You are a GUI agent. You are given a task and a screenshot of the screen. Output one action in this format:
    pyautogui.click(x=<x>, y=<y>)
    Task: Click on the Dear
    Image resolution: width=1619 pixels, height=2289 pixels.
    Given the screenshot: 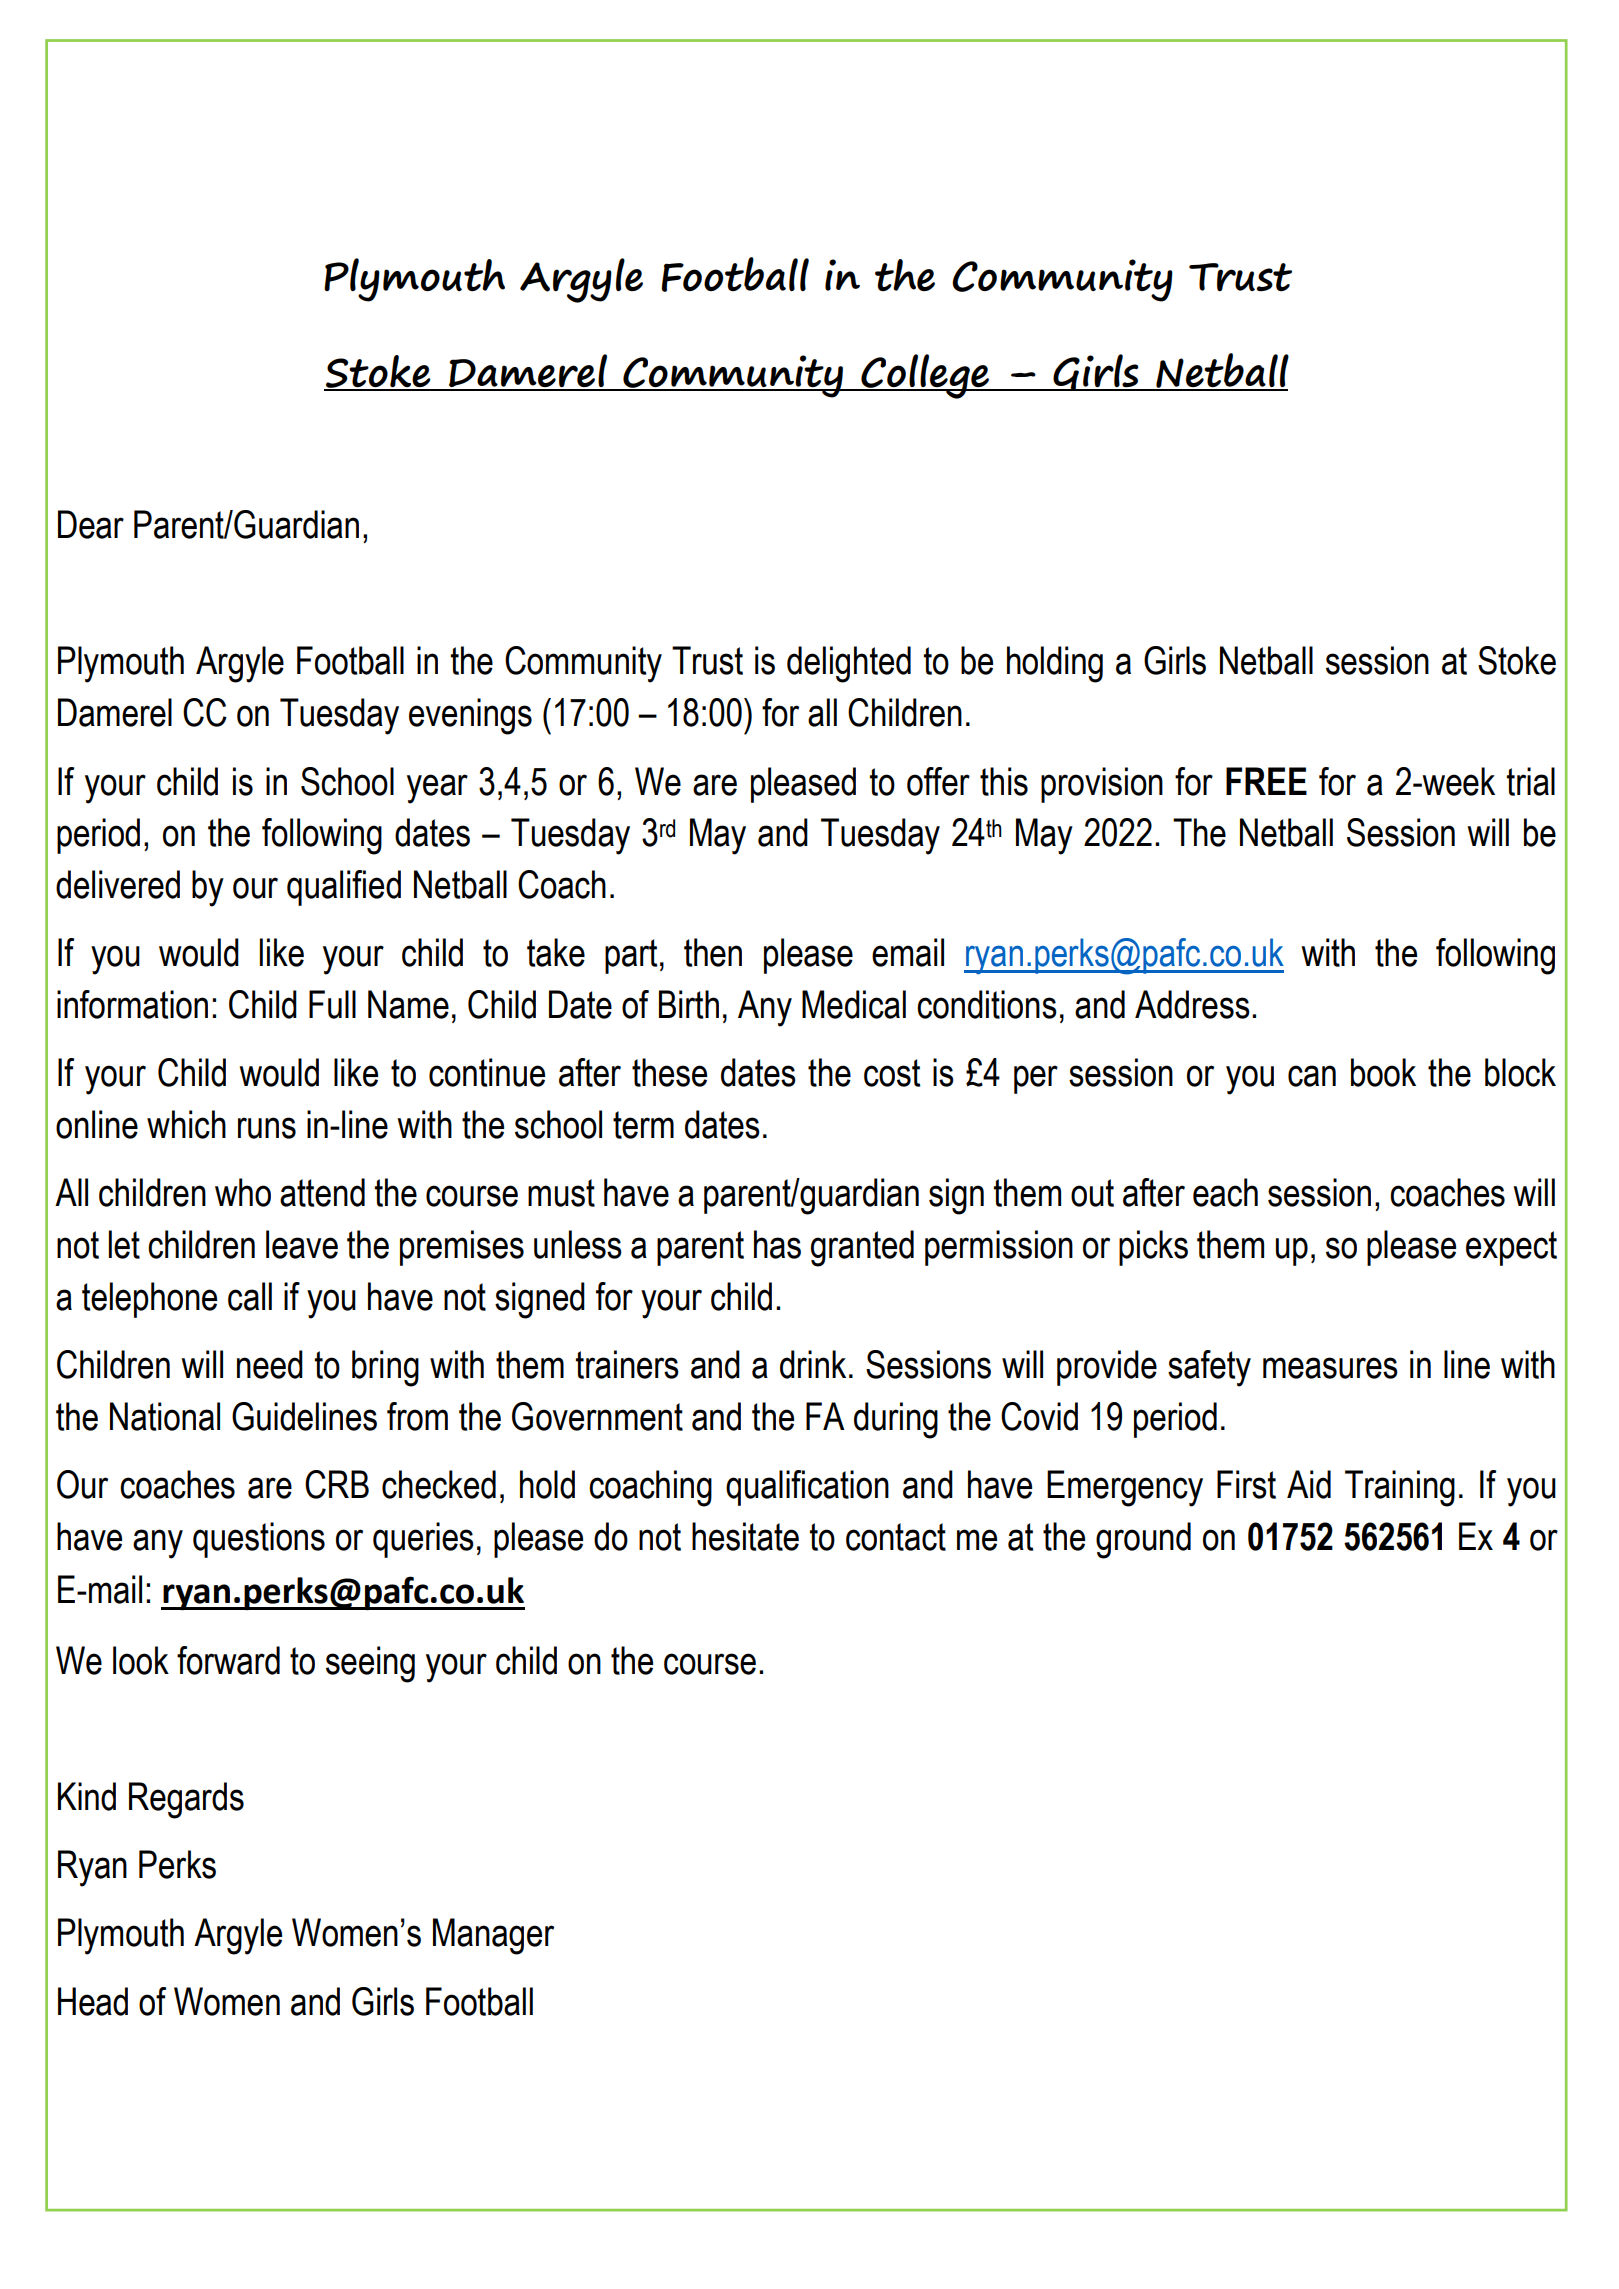 What is the action you would take?
    pyautogui.click(x=91, y=524)
